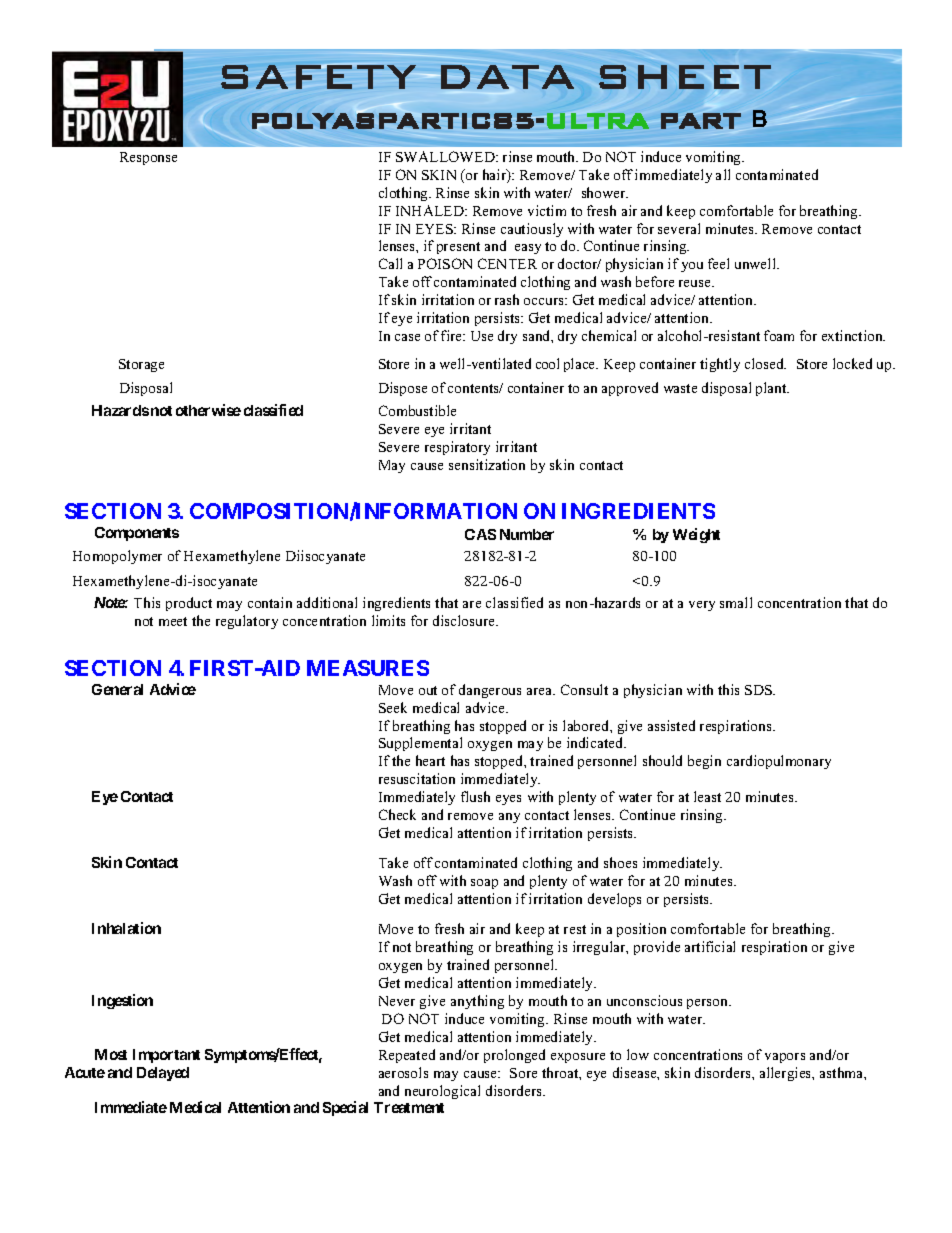 Image resolution: width=952 pixels, height=1233 pixels. I want to click on Delayed, so click(163, 1074).
